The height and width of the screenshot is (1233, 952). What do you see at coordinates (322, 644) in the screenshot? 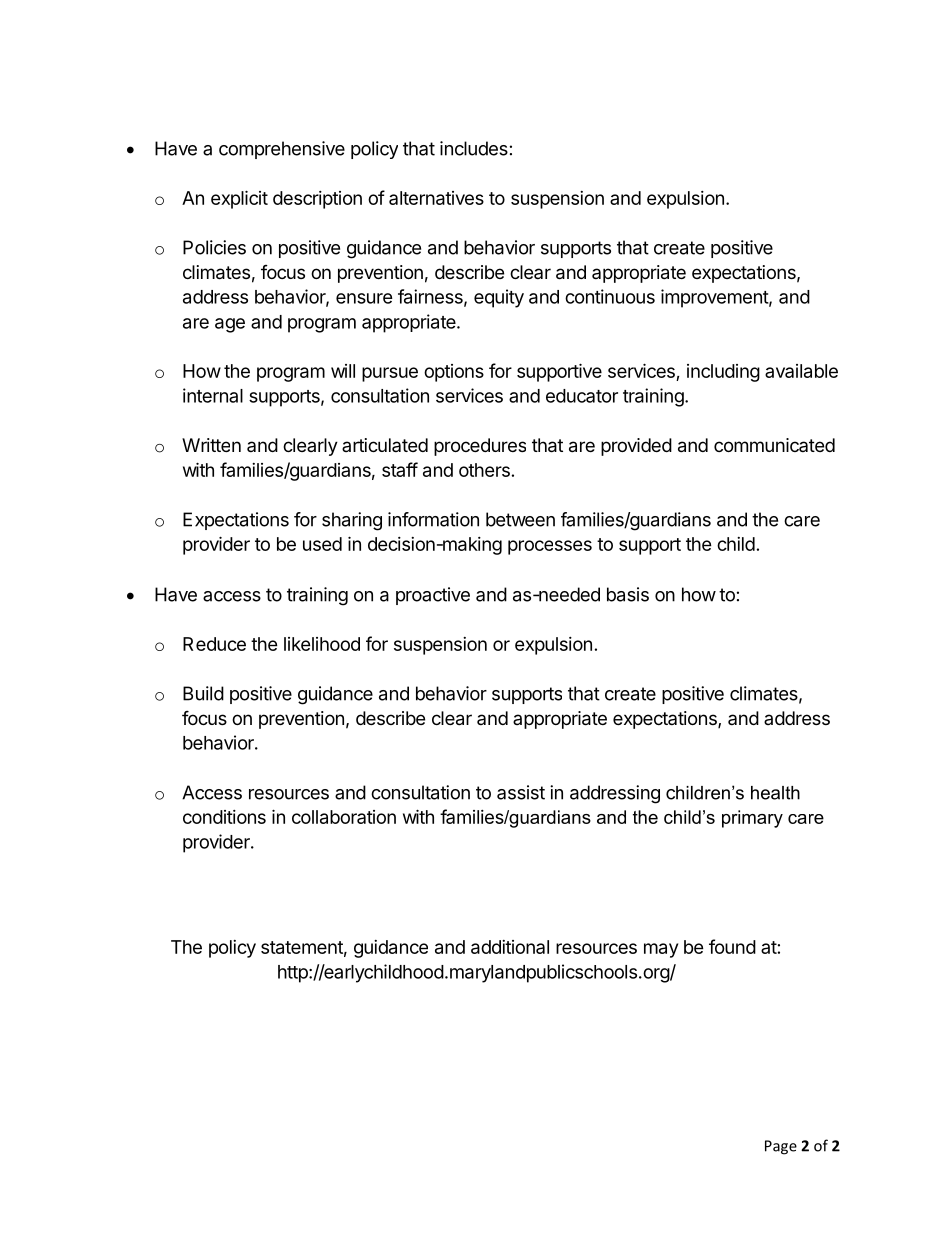
I see `likelihood` at bounding box center [322, 644].
